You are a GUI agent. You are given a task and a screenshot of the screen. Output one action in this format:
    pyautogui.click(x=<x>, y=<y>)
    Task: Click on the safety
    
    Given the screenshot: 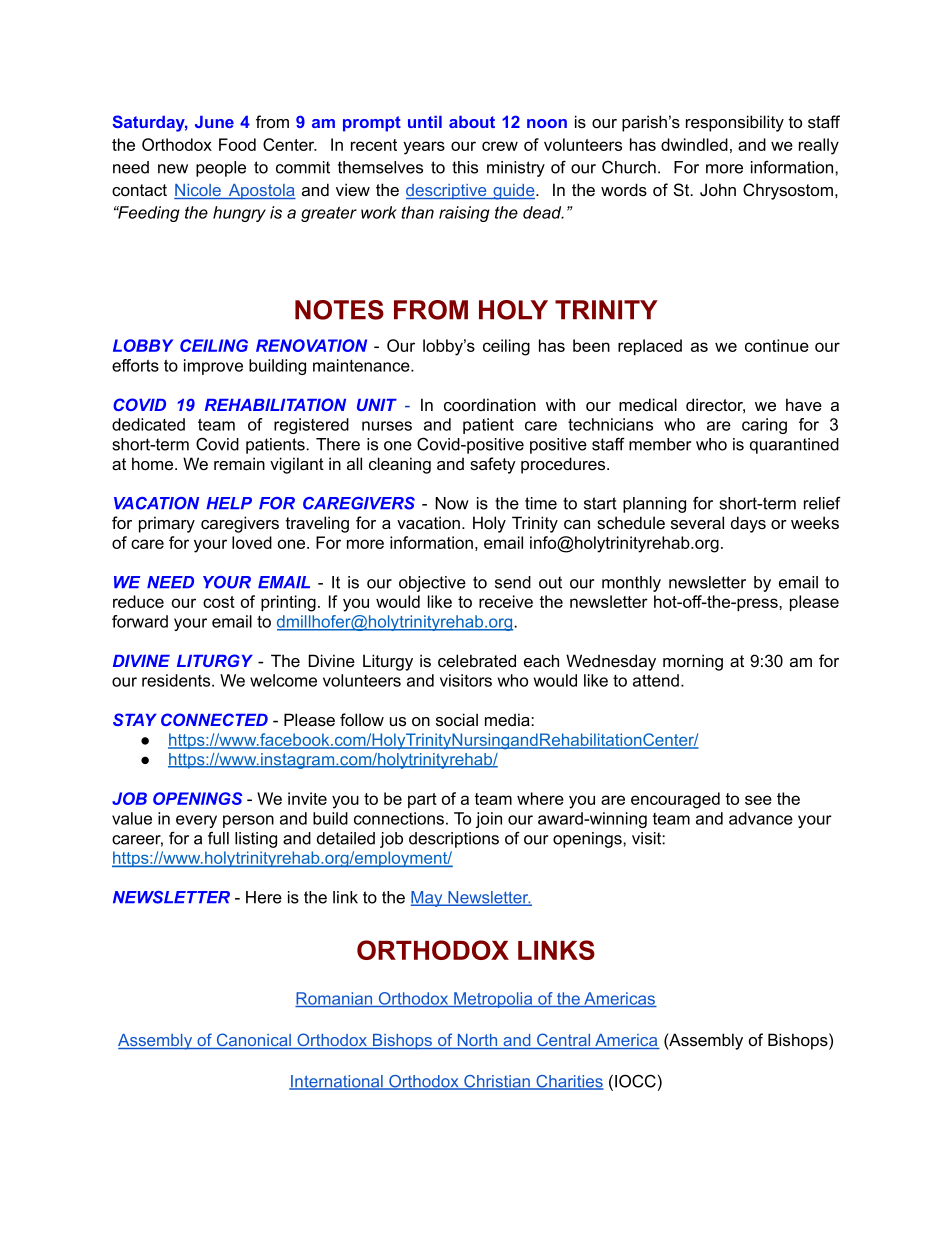 What is the action you would take?
    pyautogui.click(x=493, y=465)
